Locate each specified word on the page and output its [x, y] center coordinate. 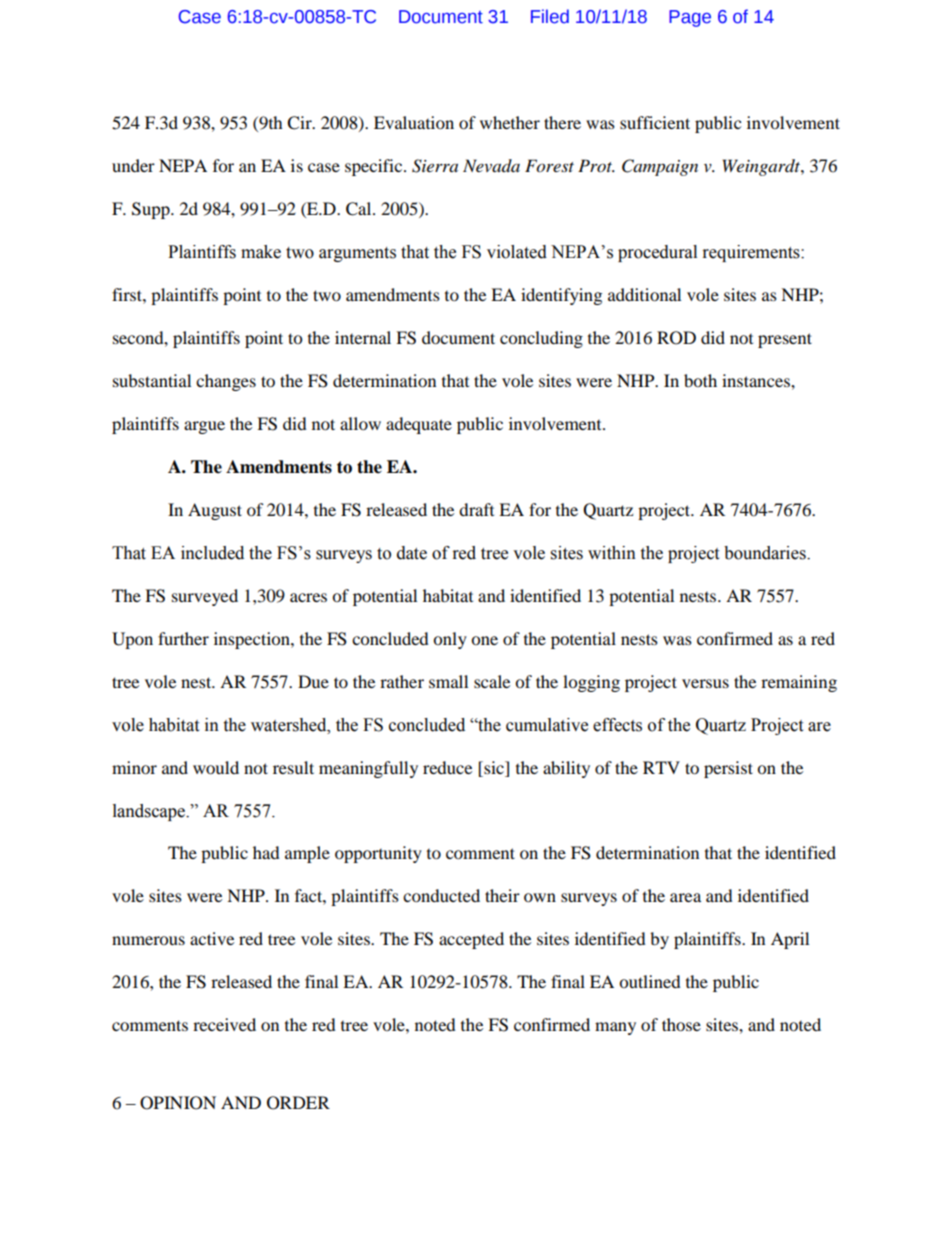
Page [690, 18]
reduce [447, 767]
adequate [419, 425]
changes [226, 382]
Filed [550, 16]
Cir [300, 123]
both [700, 380]
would [216, 767]
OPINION [178, 1103]
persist [728, 769]
